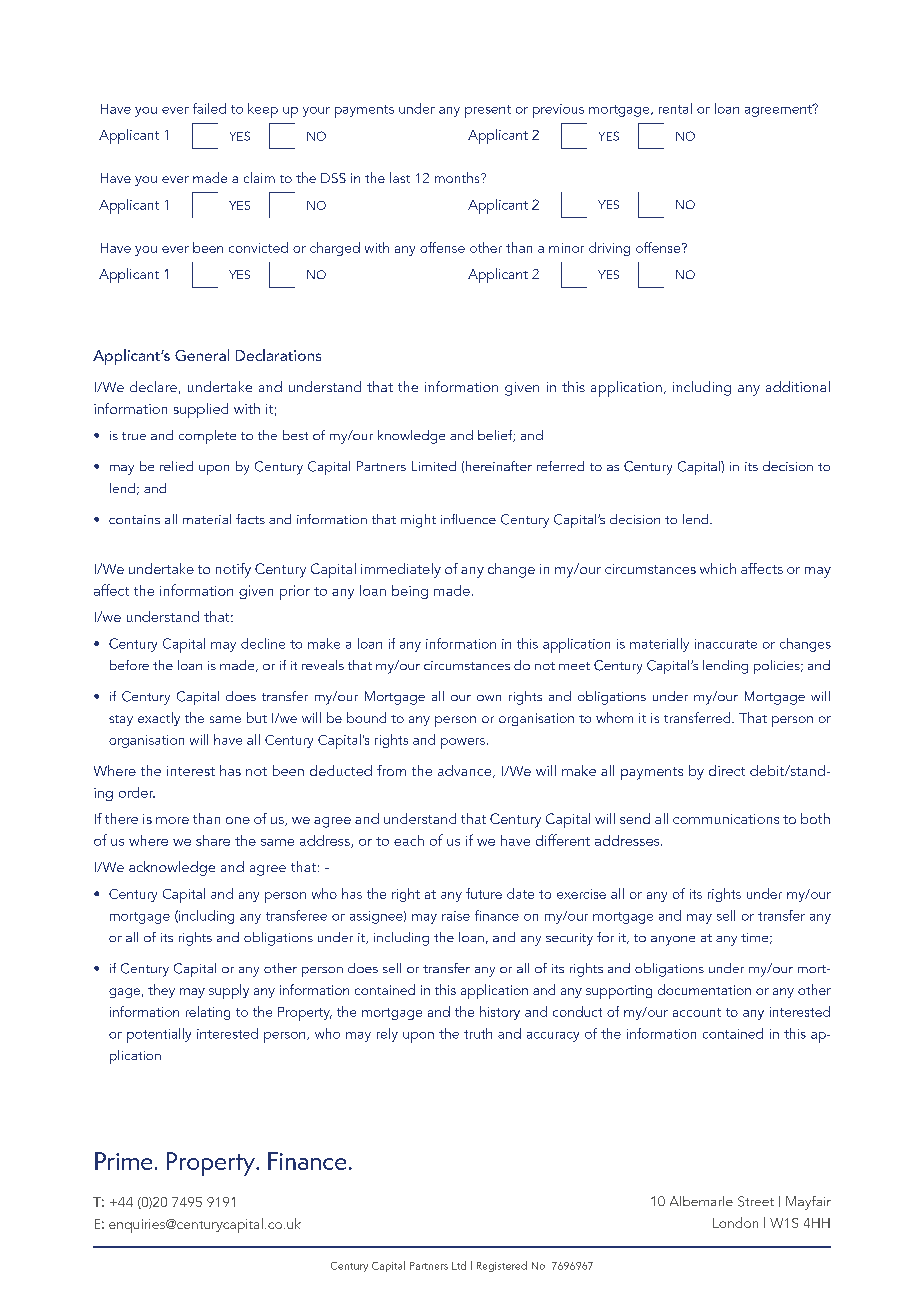 The image size is (924, 1308). What do you see at coordinates (209, 108) in the screenshot?
I see `failed` at bounding box center [209, 108].
